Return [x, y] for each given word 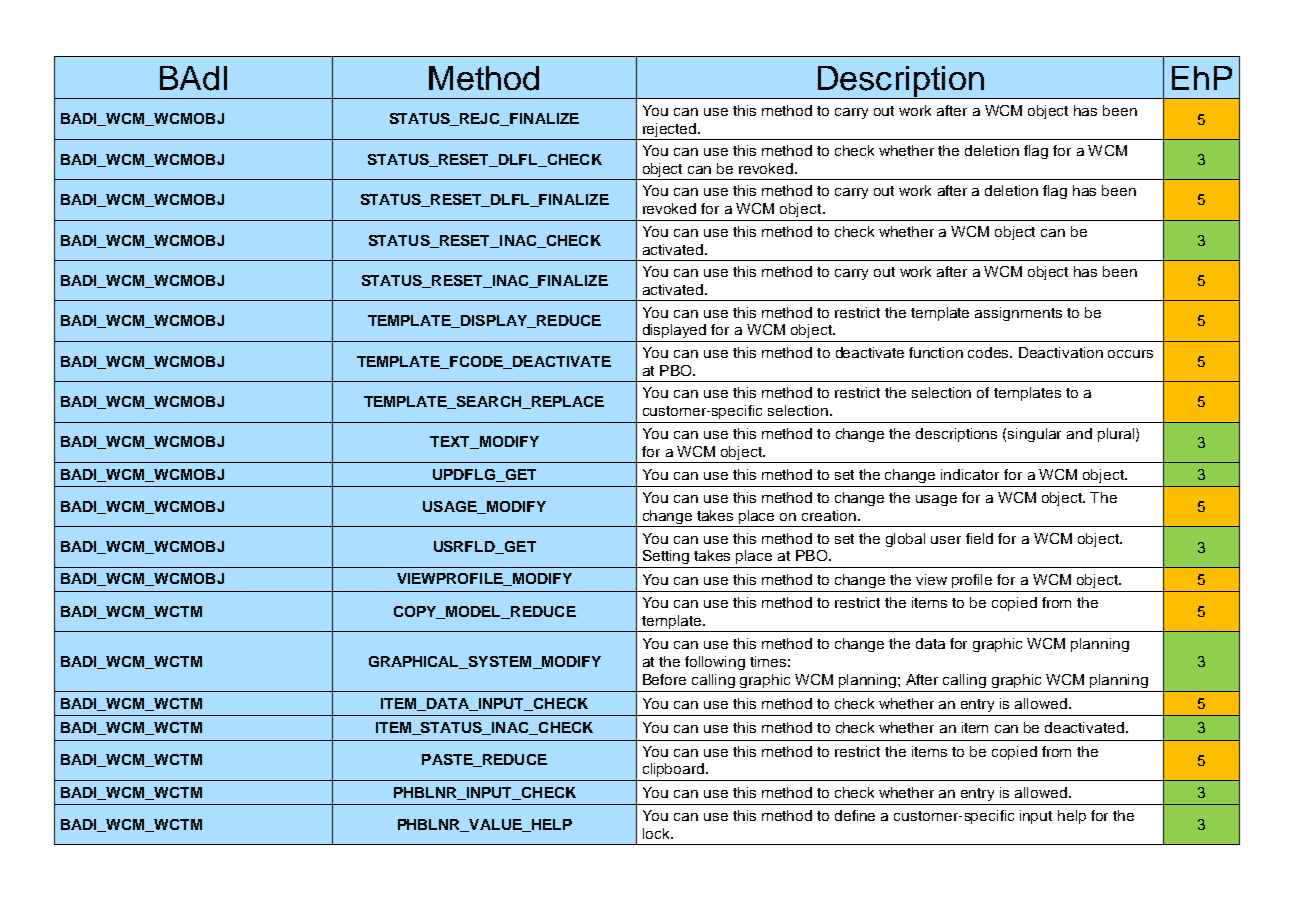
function [936, 352]
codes [990, 352]
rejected [671, 130]
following [715, 663]
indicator [970, 474]
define [855, 815]
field [979, 538]
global [905, 540]
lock [657, 833]
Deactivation [1061, 352]
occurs [1130, 354]
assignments [1018, 314]
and [1079, 433]
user [946, 540]
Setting [666, 557]
